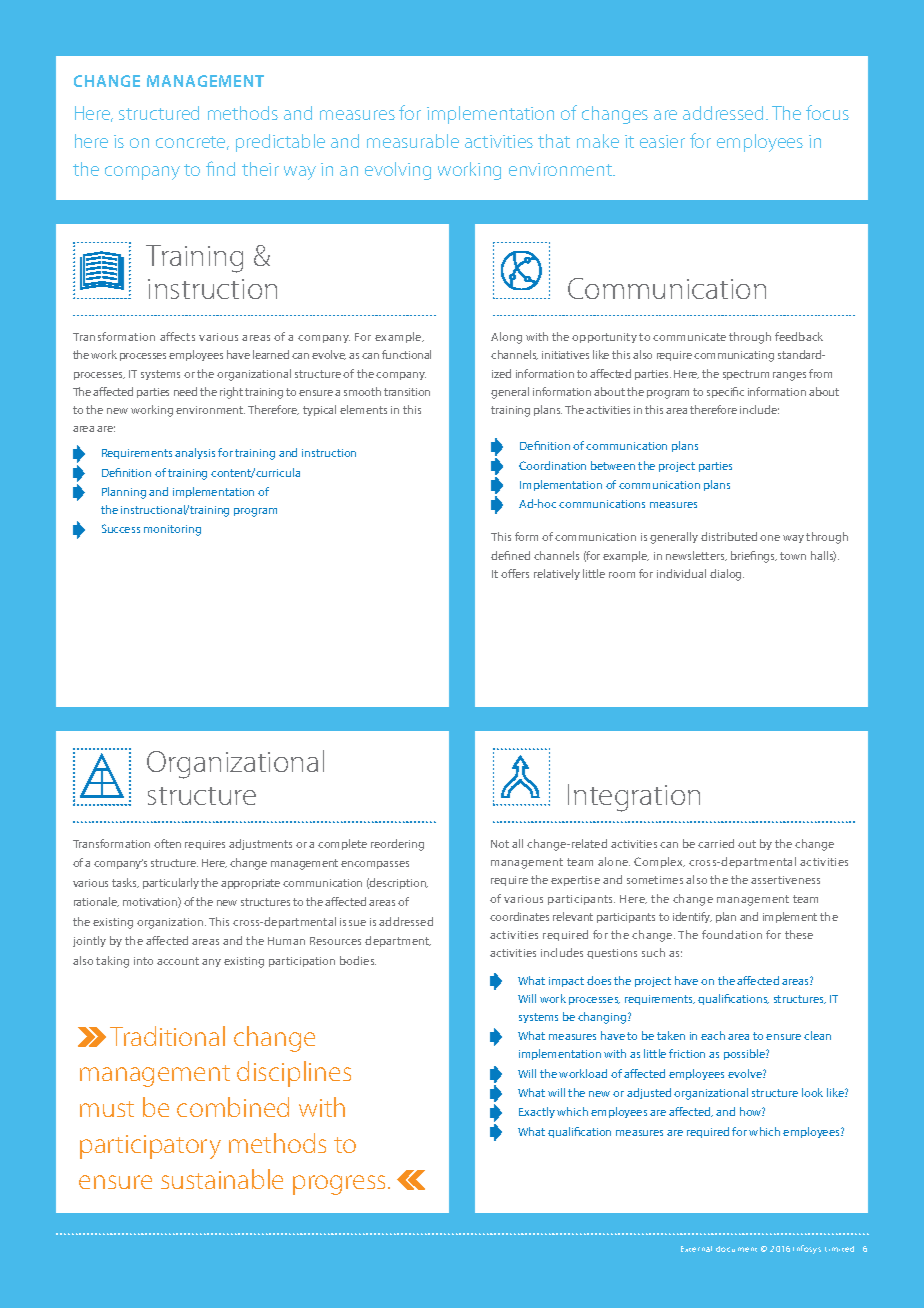  Describe the element at coordinates (725, 392) in the screenshot. I see `specific` at that location.
